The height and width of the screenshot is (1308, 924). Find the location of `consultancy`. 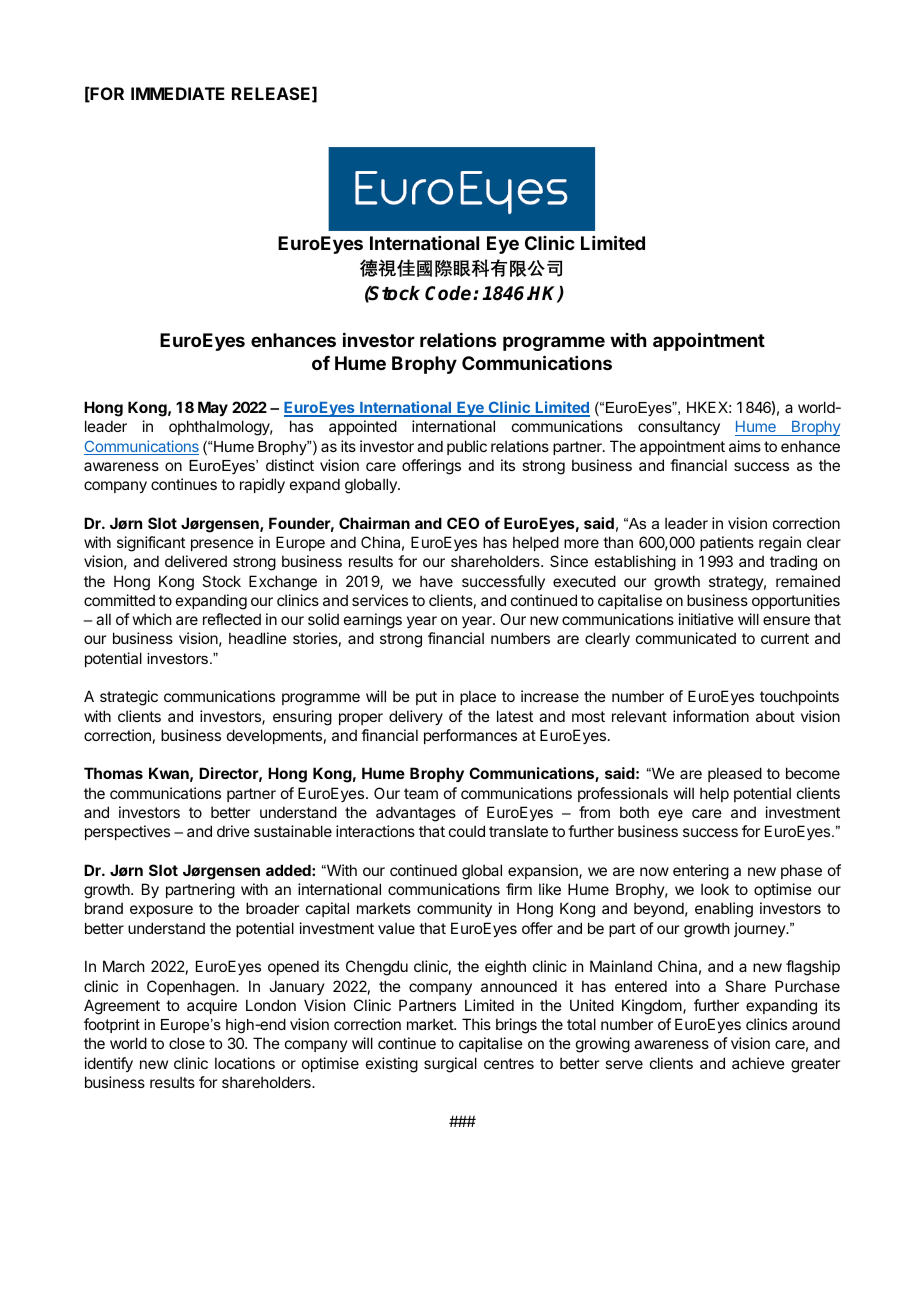

consultancy is located at coordinates (679, 427).
